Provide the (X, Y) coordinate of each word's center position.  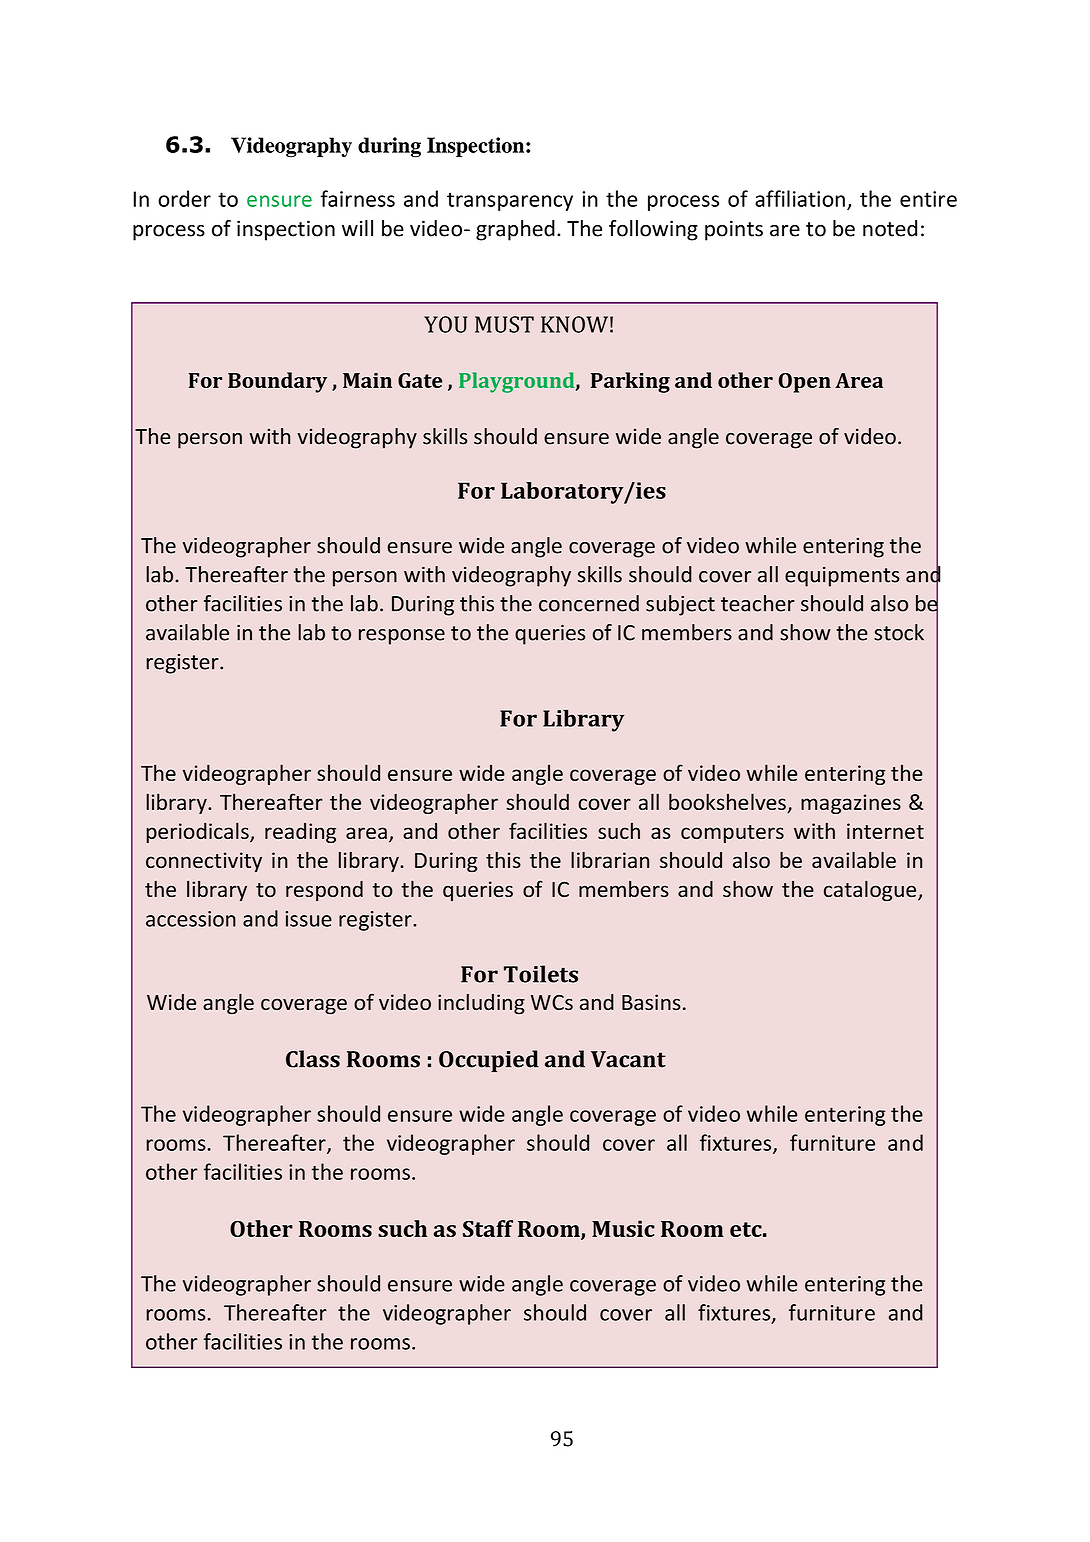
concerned (589, 603)
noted (890, 228)
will (357, 228)
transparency (510, 201)
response (402, 637)
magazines (851, 804)
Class (313, 1059)
